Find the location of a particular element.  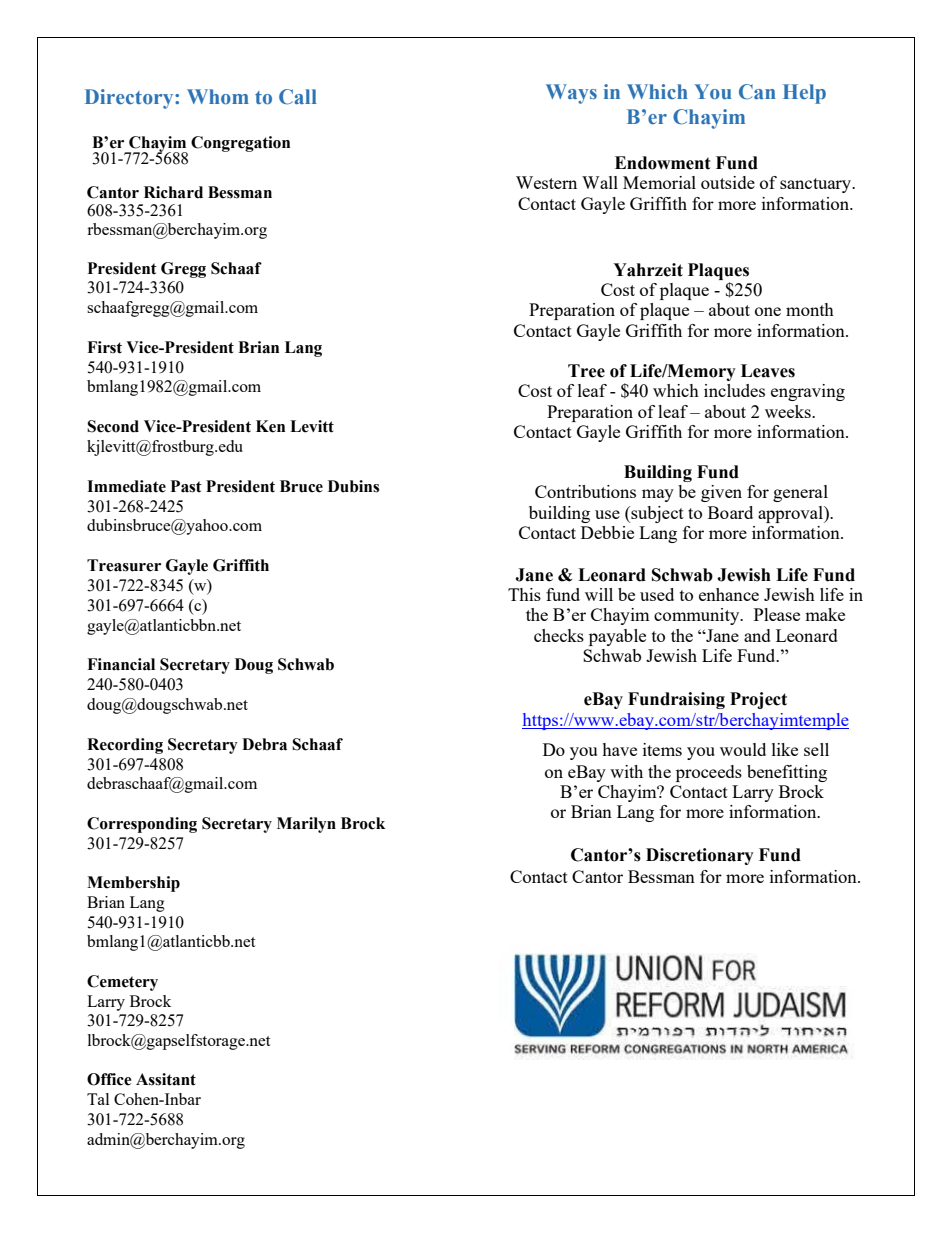

Help is located at coordinates (804, 94).
